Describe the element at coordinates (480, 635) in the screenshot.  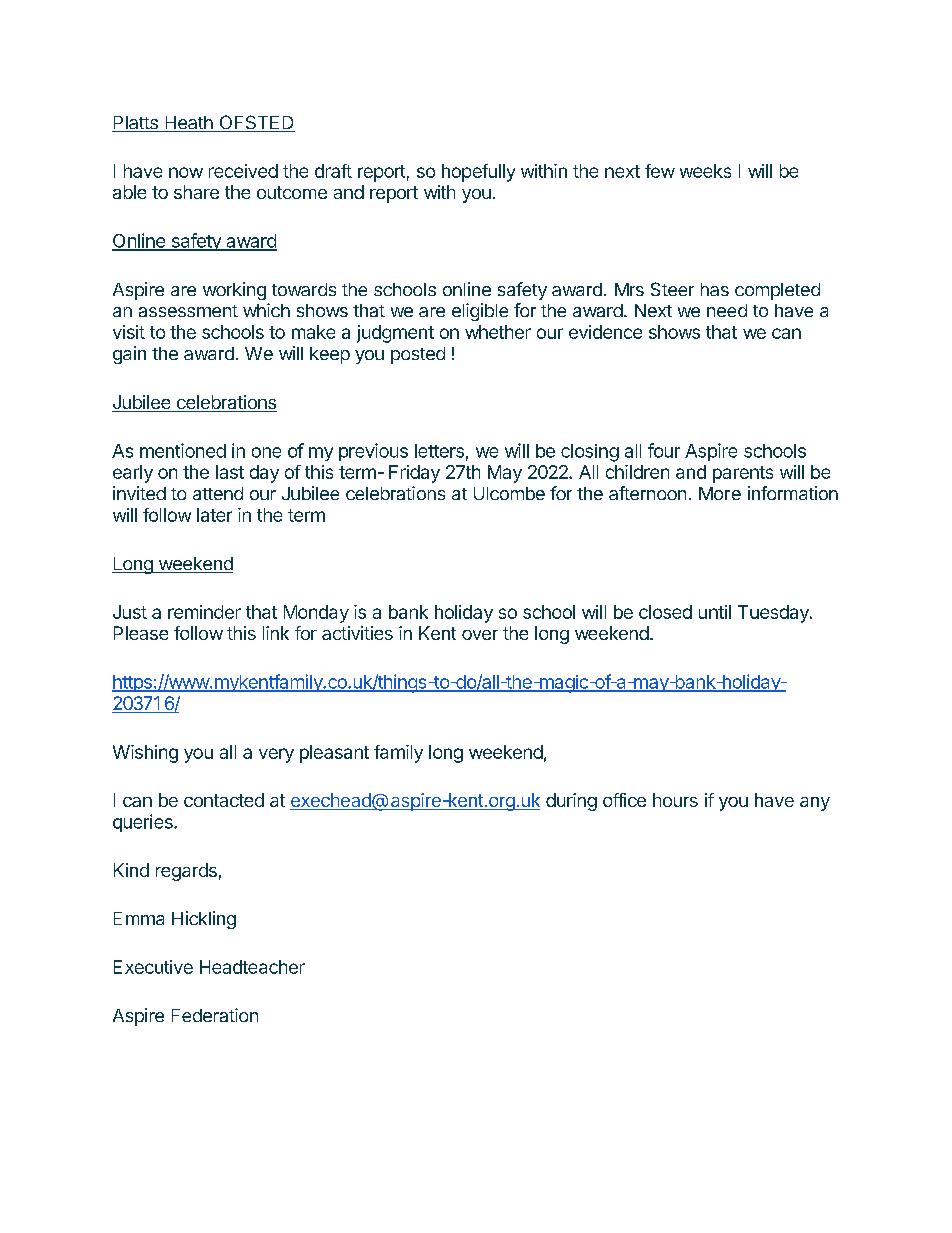
I see `over` at that location.
